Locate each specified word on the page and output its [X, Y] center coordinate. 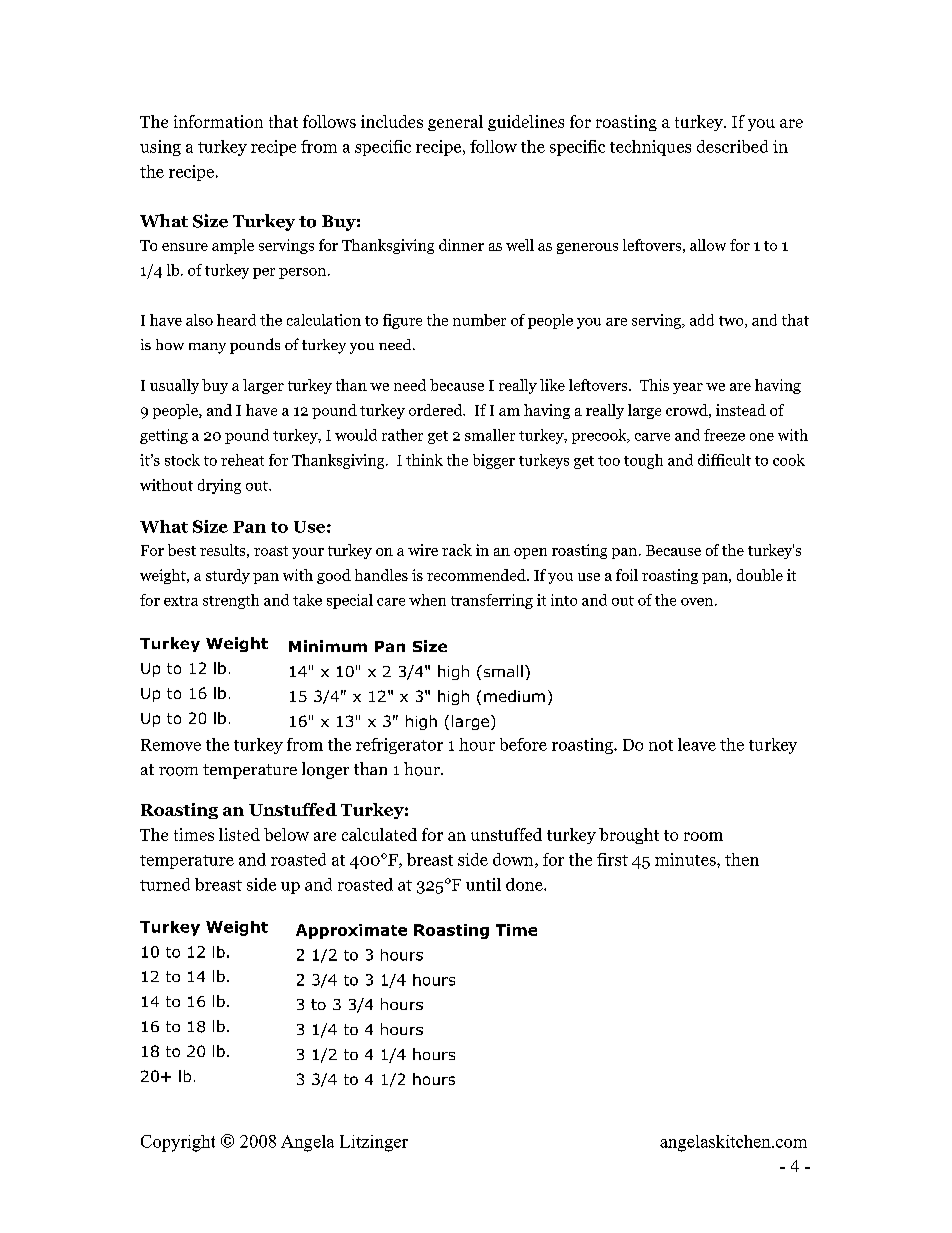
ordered [437, 410]
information [218, 121]
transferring [492, 601]
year [688, 388]
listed [239, 834]
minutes [686, 859]
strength [231, 601]
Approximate [351, 931]
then [742, 859]
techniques [650, 148]
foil [627, 575]
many [207, 348]
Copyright [178, 1143]
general [455, 123]
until [483, 884]
